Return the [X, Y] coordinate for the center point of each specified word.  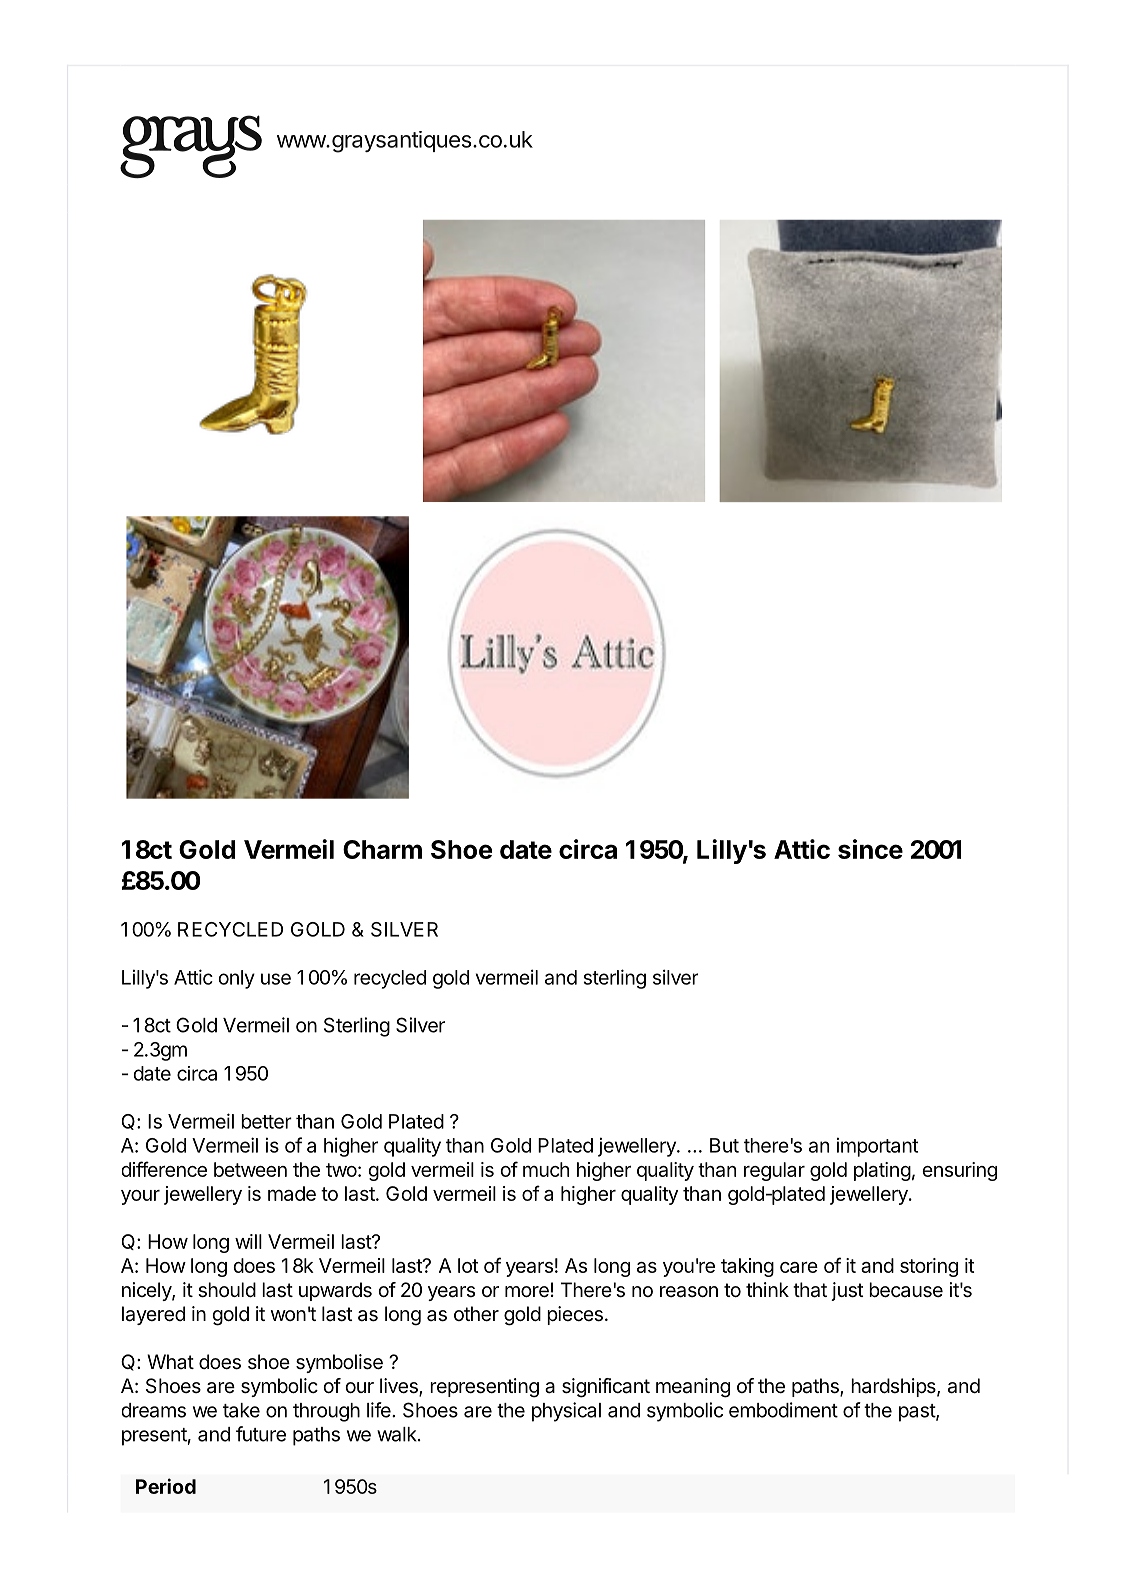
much [546, 1169]
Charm [382, 849]
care [799, 1267]
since [870, 849]
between [250, 1169]
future [261, 1434]
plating [882, 1171]
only [236, 979]
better [266, 1121]
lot [468, 1265]
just [847, 1291]
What [170, 1361]
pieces [575, 1315]
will [248, 1241]
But [724, 1145]
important [877, 1147]
